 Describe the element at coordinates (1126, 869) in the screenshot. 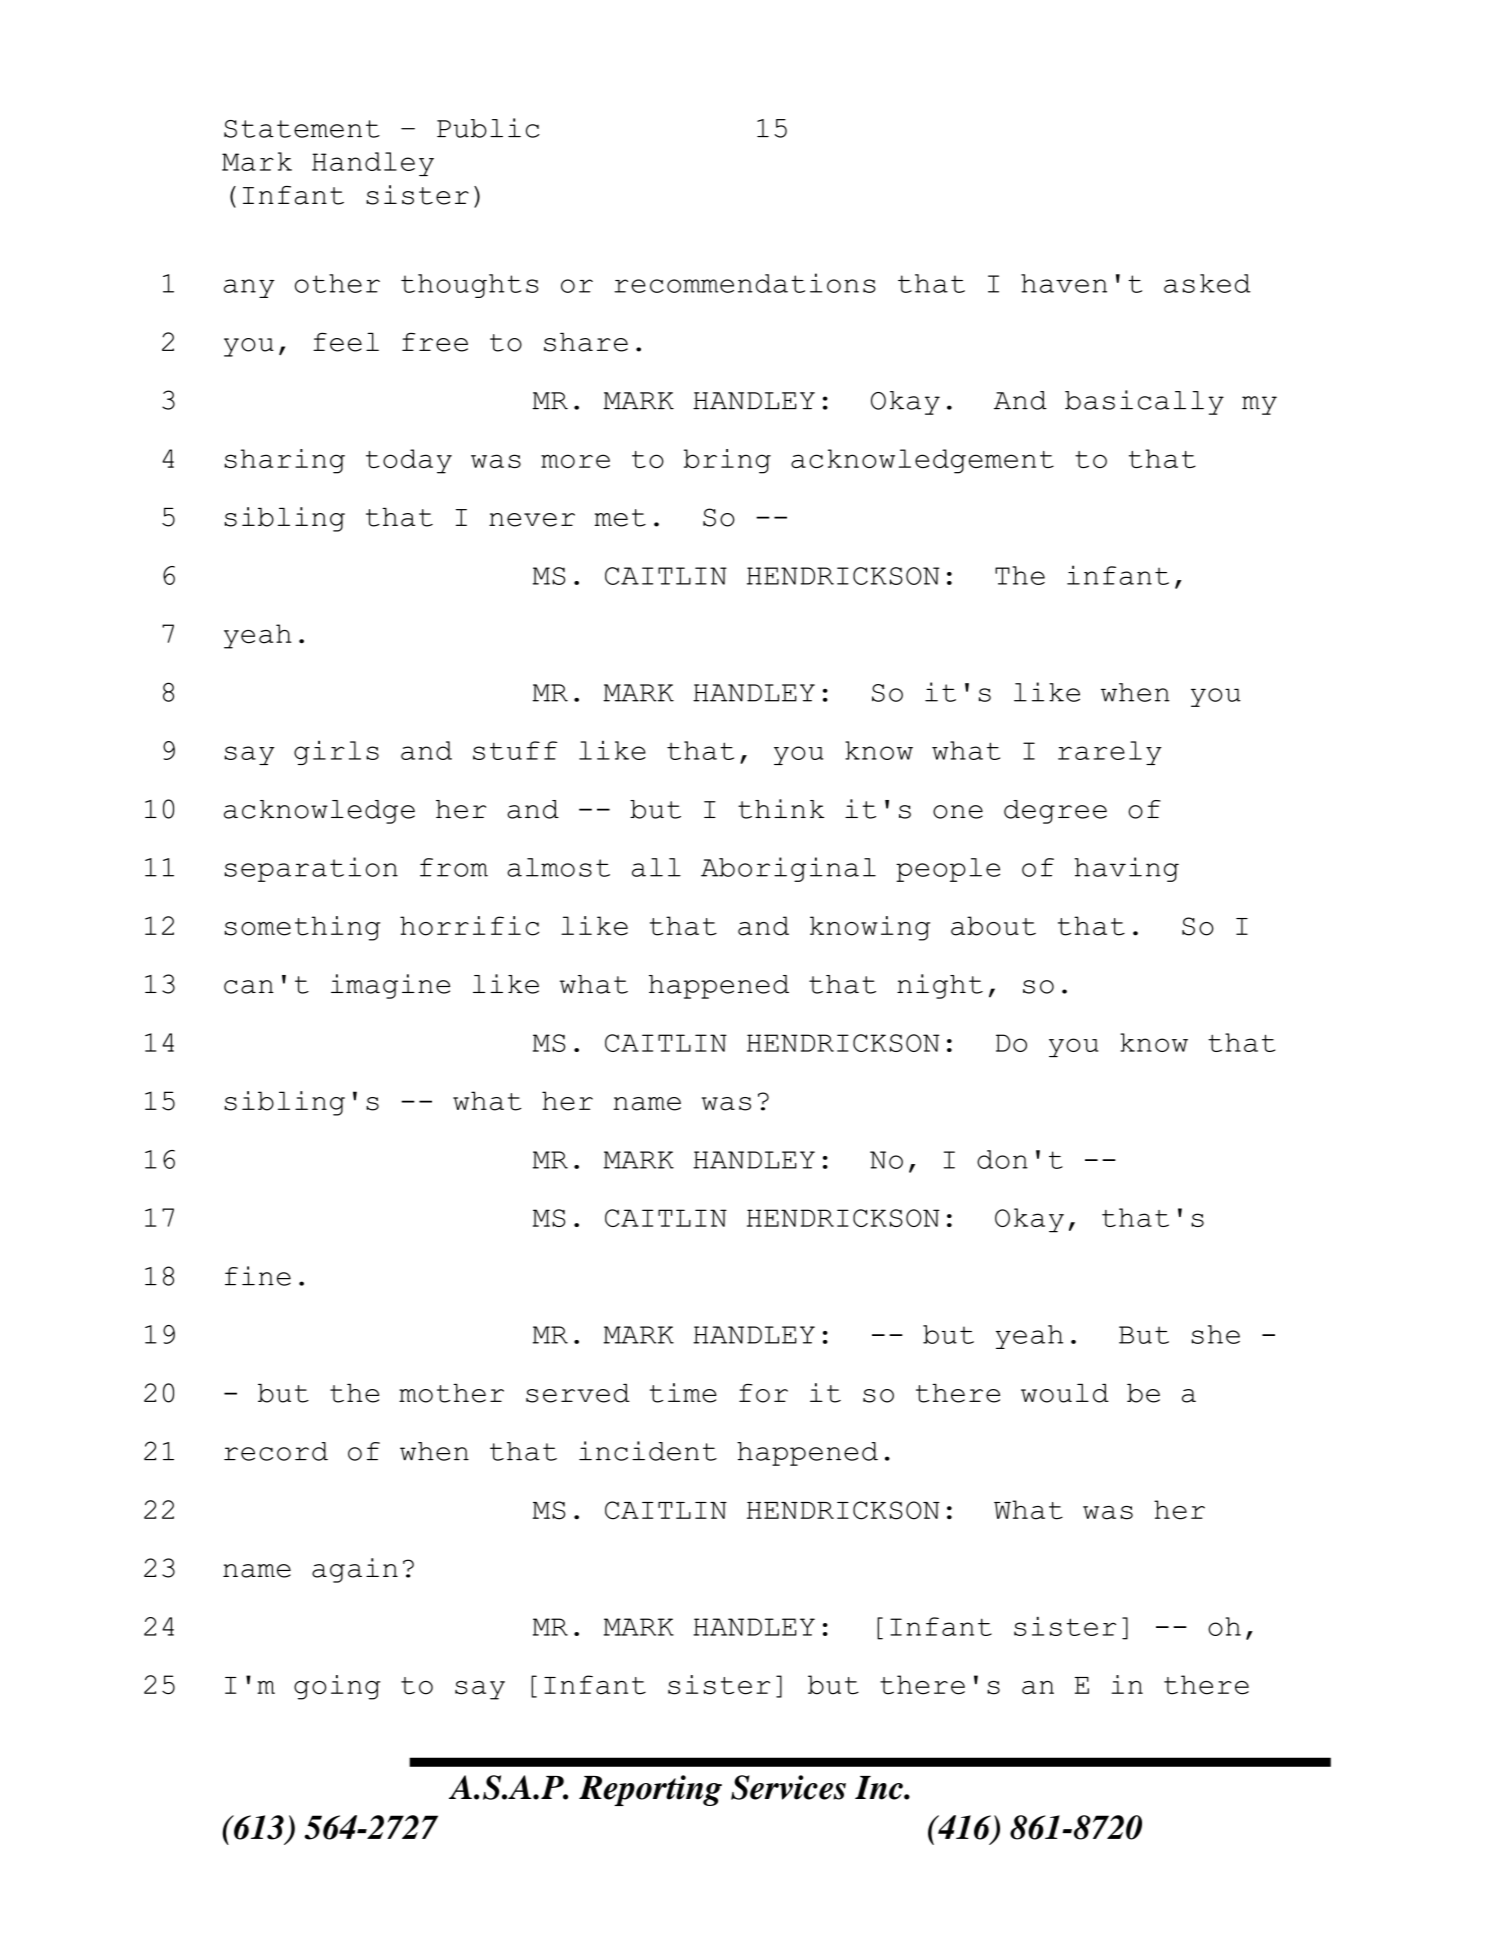

I see `having` at that location.
